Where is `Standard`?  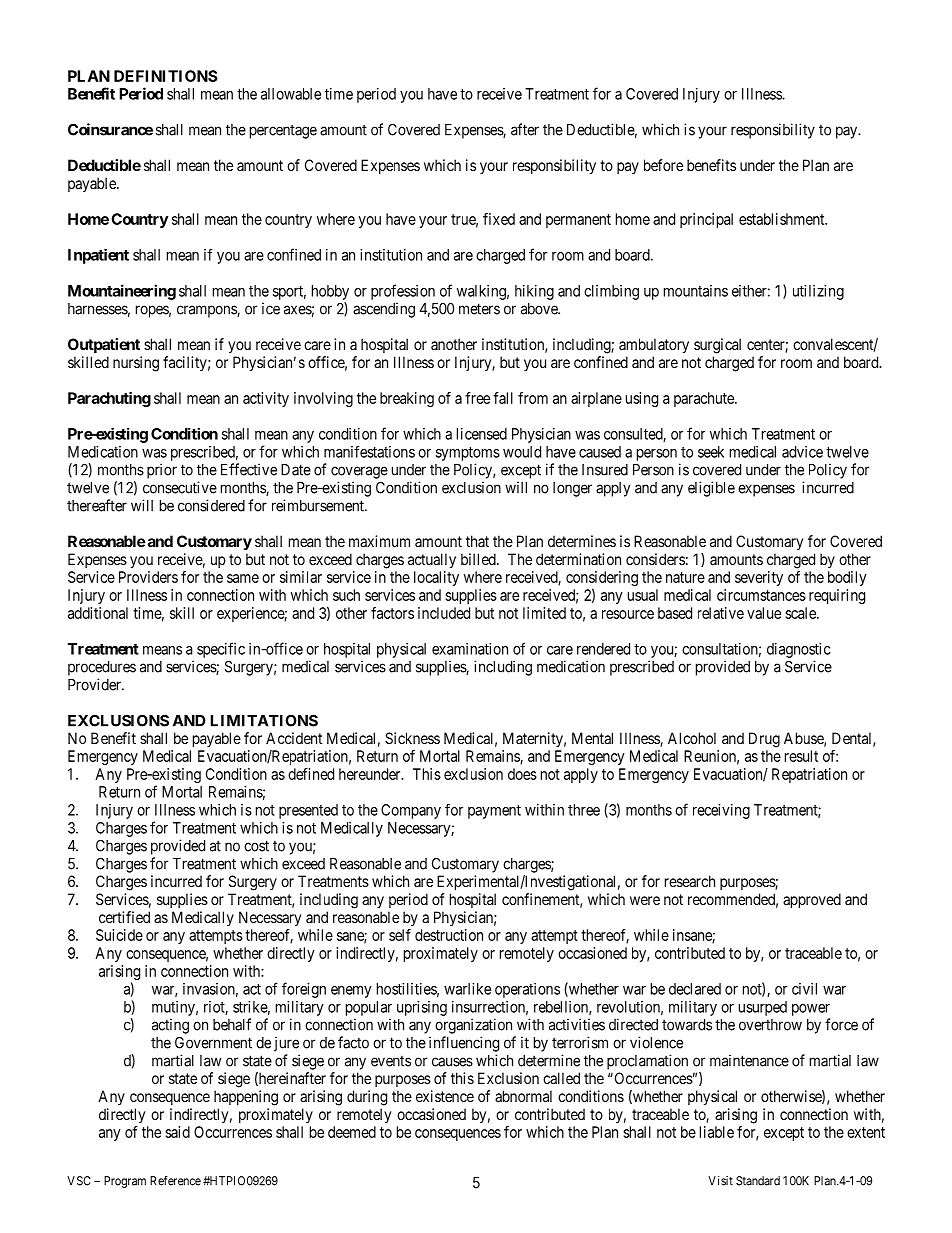 Standard is located at coordinates (758, 1181).
